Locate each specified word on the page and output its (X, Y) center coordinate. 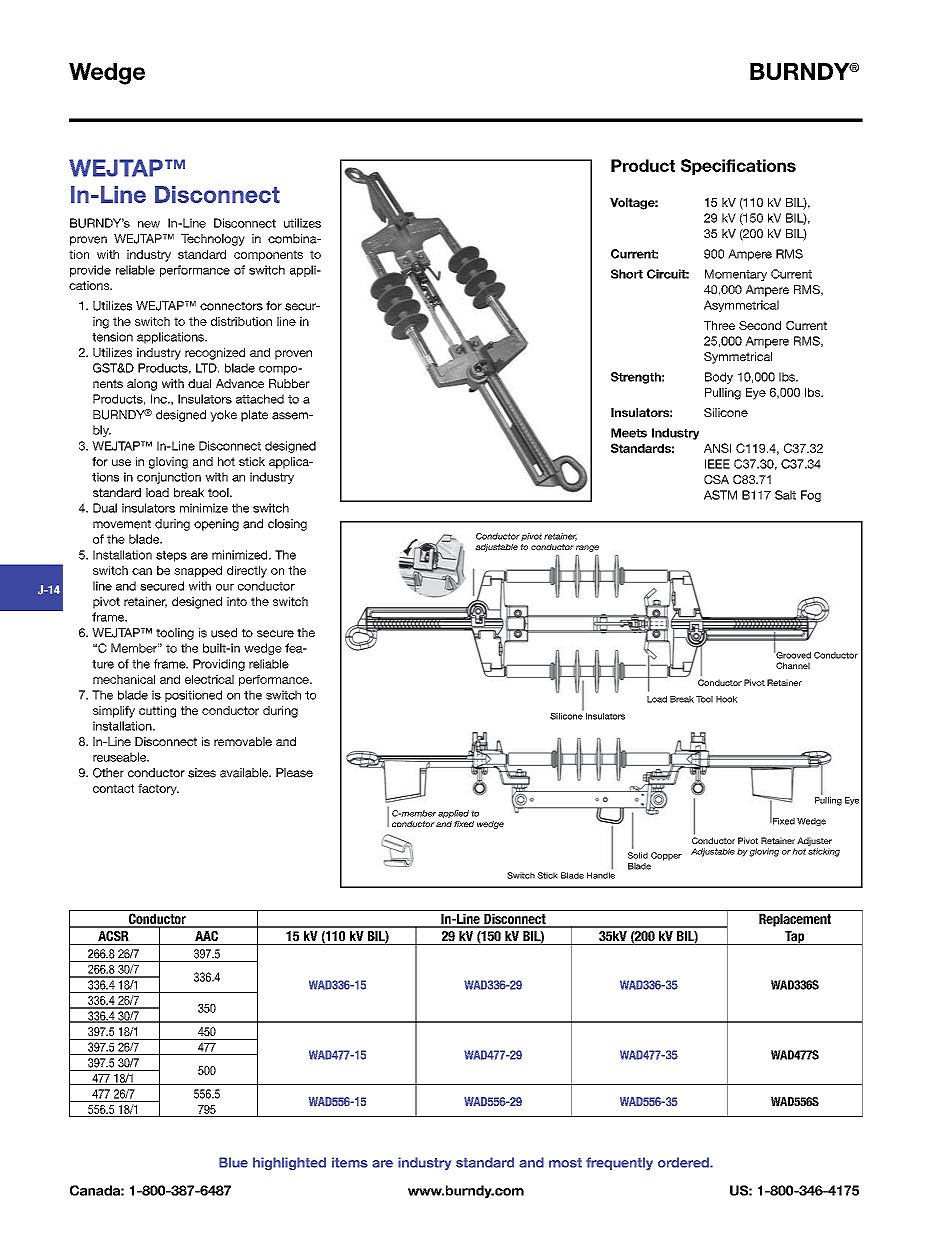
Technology (213, 240)
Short (627, 274)
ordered (684, 1162)
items (350, 1162)
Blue (233, 1162)
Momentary (736, 275)
